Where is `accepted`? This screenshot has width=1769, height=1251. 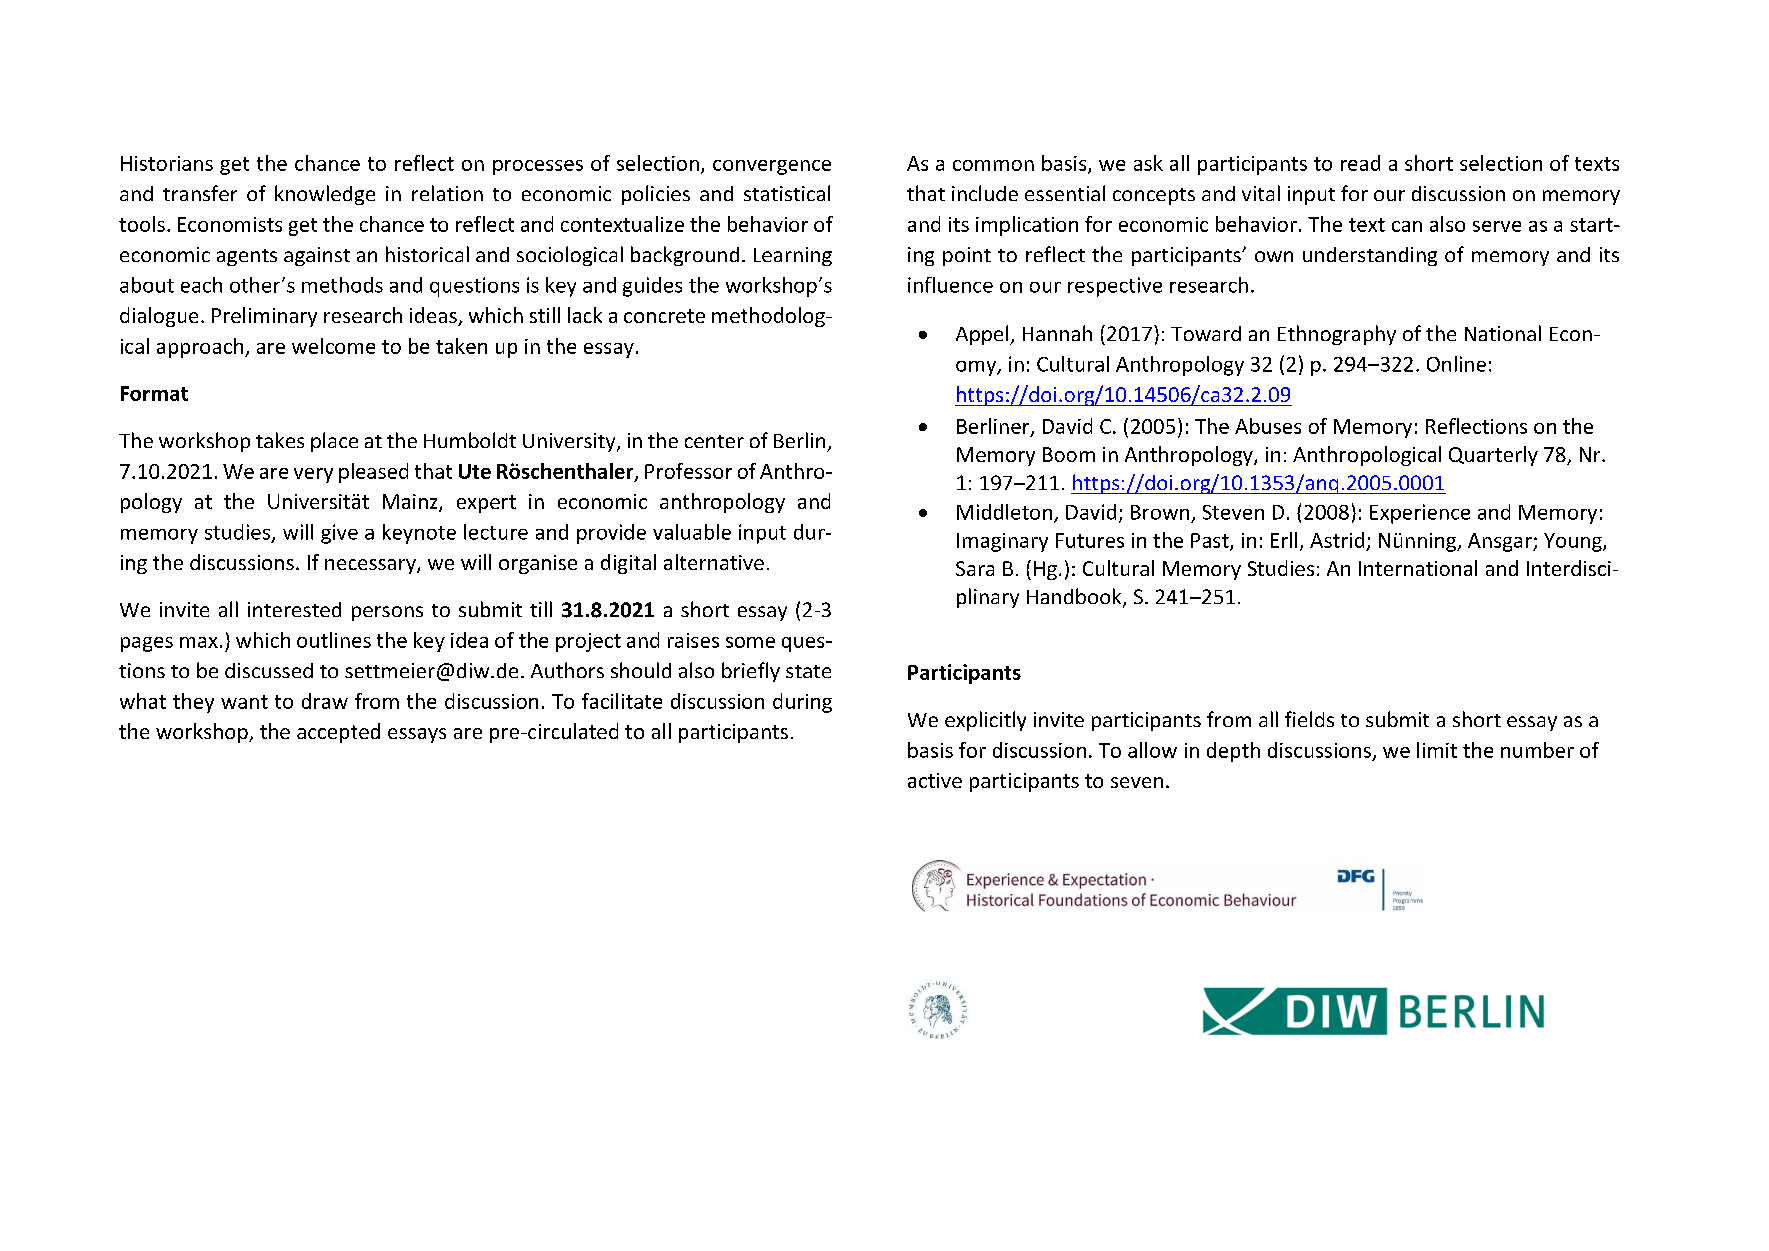 accepted is located at coordinates (338, 733).
